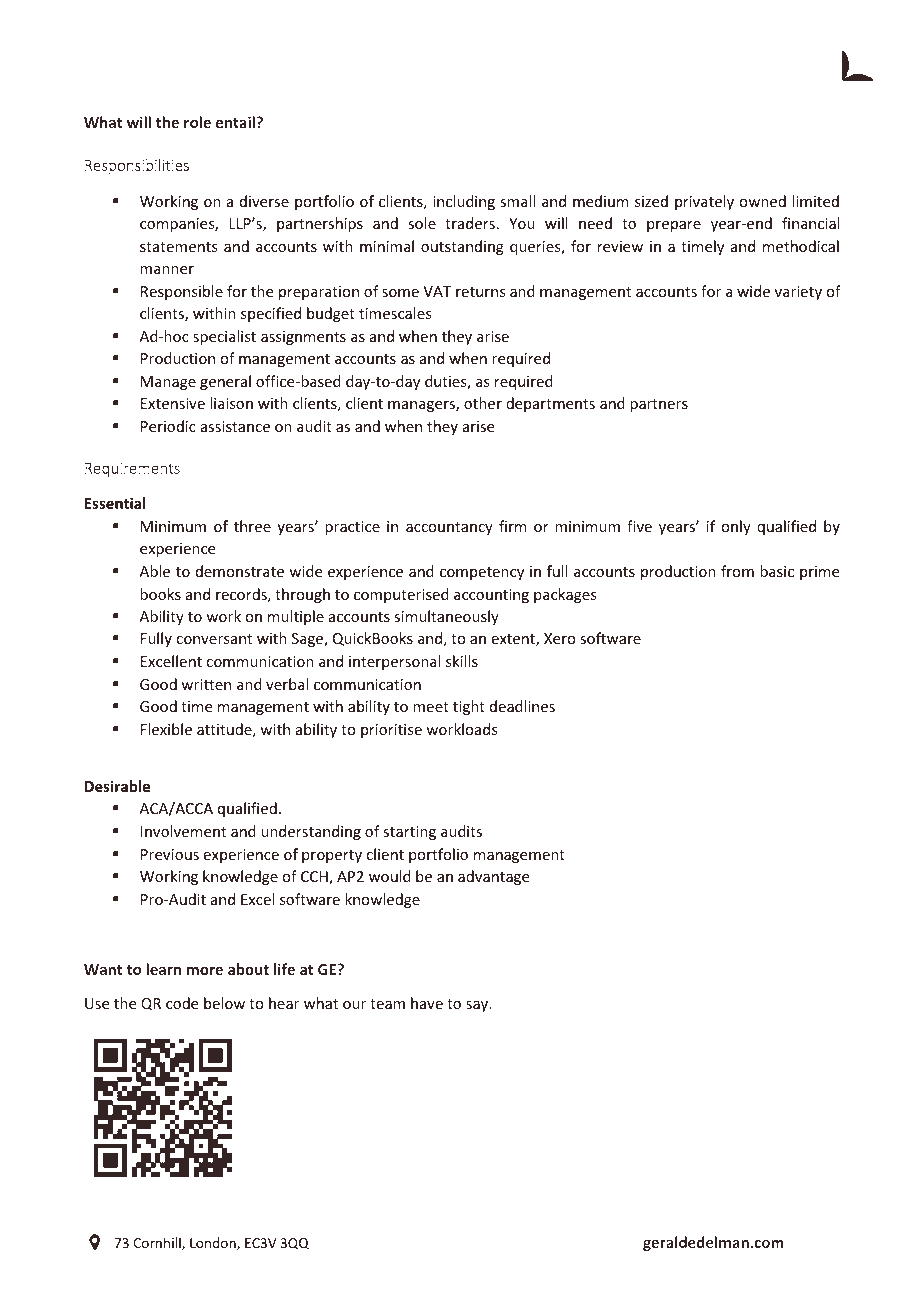 The image size is (924, 1308). Describe the element at coordinates (493, 877) in the image. I see `advantage` at that location.
